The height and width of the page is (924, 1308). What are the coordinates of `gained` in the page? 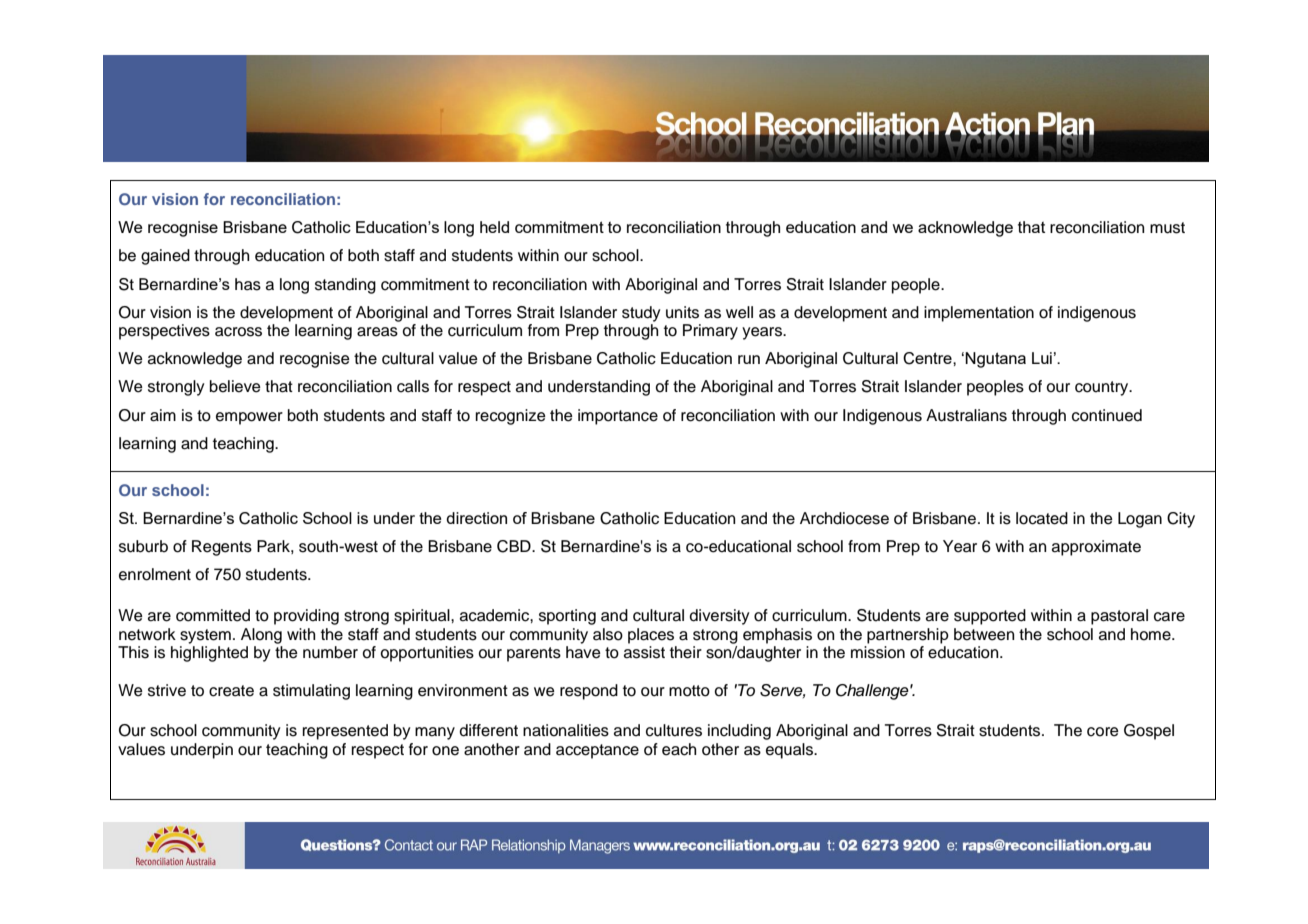 It's located at (165, 257).
